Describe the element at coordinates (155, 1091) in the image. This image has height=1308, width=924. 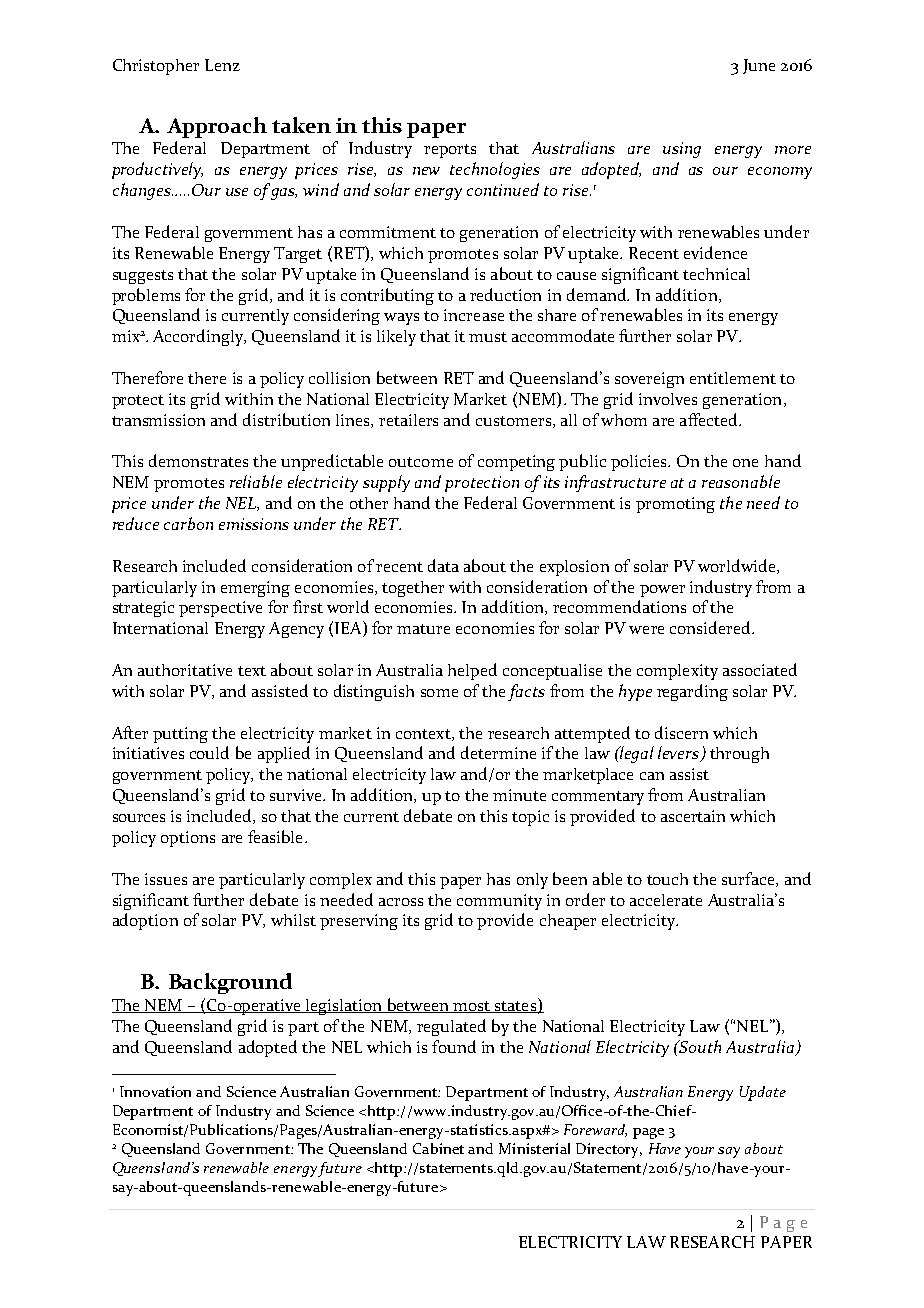
I see `Innovation` at that location.
